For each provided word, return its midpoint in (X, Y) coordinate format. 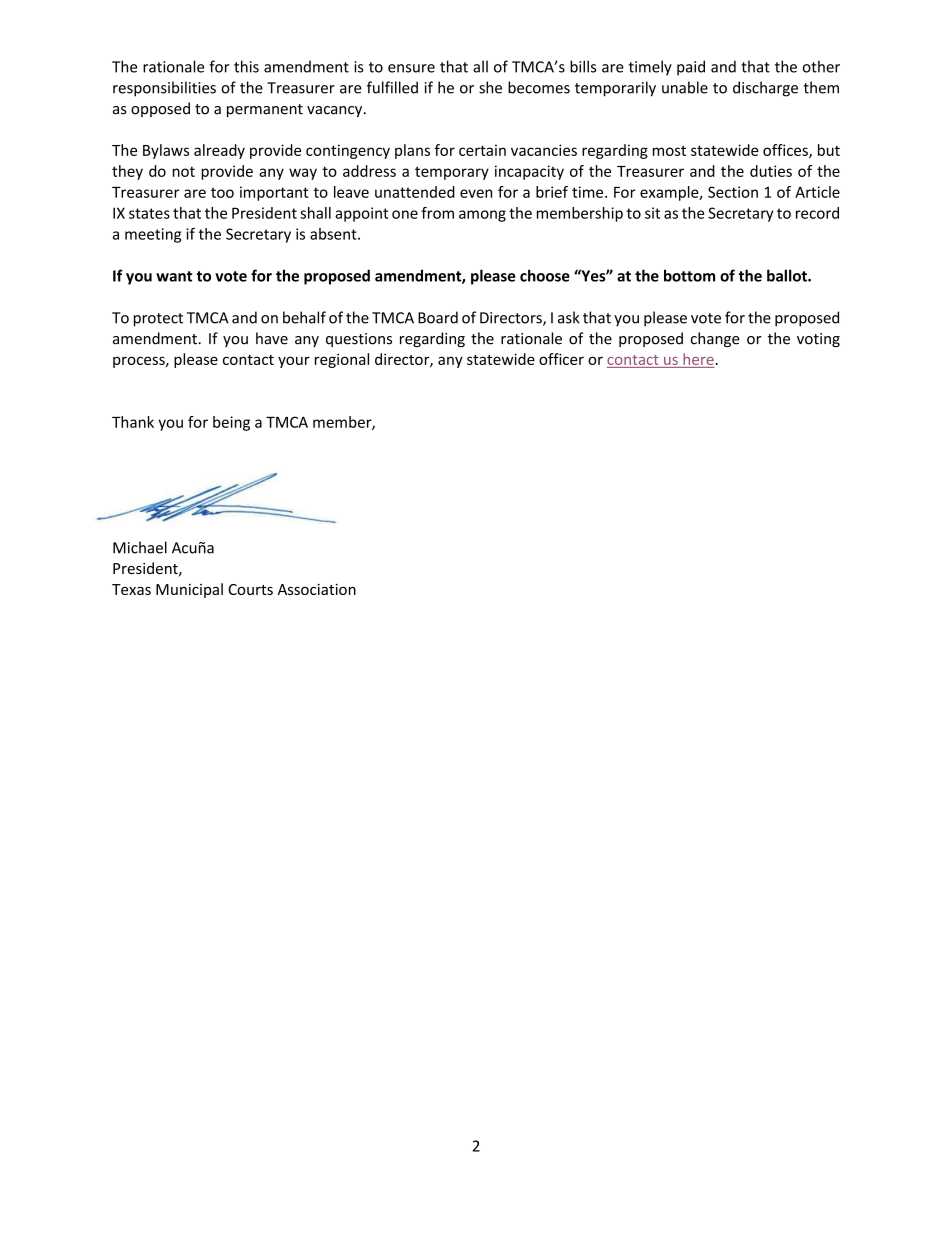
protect (158, 320)
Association (317, 589)
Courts (250, 589)
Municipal (189, 590)
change (715, 339)
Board (438, 317)
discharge (765, 89)
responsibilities (164, 89)
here (698, 359)
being (231, 423)
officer (561, 359)
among (482, 216)
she (490, 87)
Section (733, 192)
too (222, 192)
